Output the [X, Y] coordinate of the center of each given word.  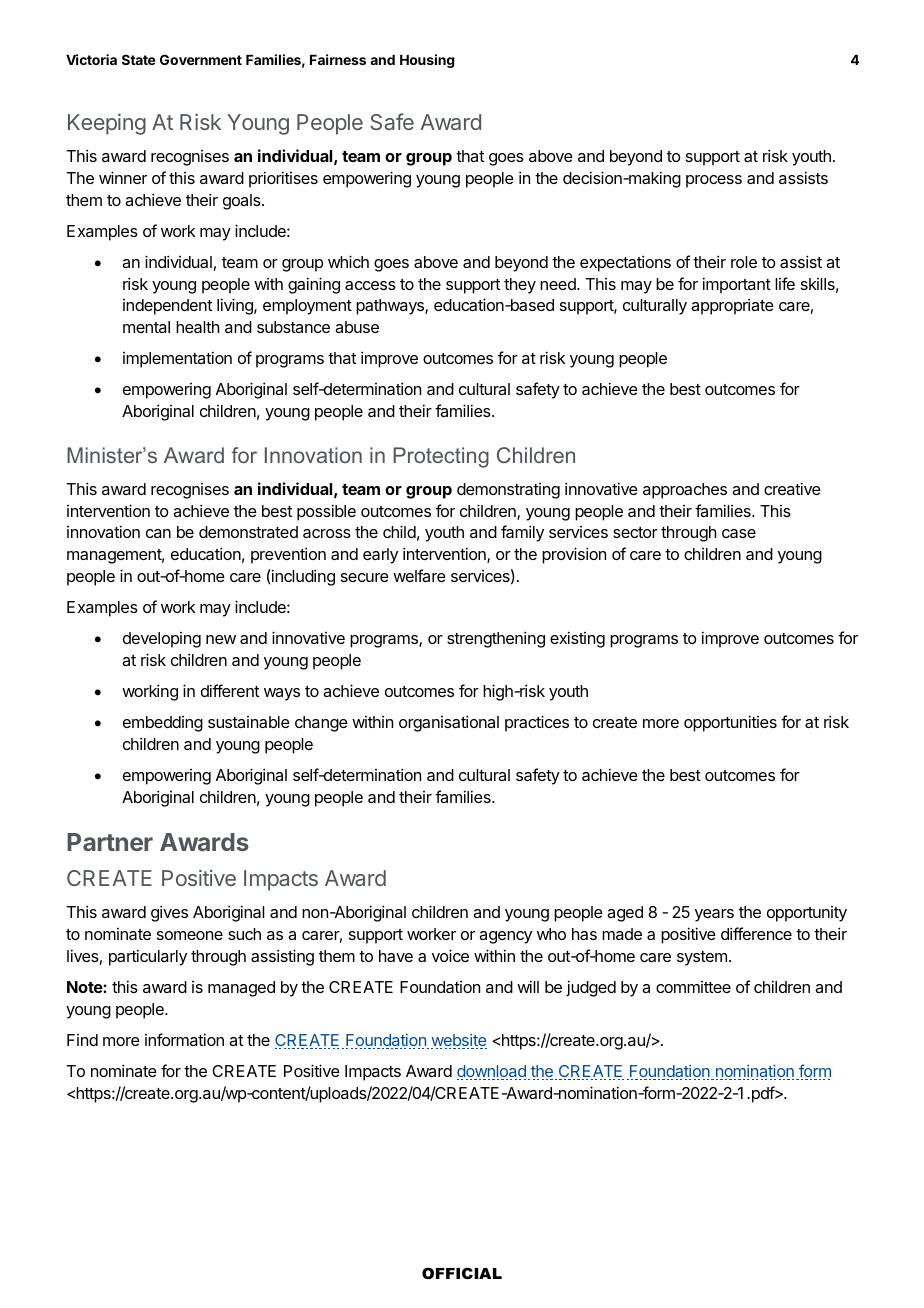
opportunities [730, 723]
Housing [427, 61]
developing [162, 640]
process [714, 181]
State [139, 59]
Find [82, 1040]
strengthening [496, 639]
